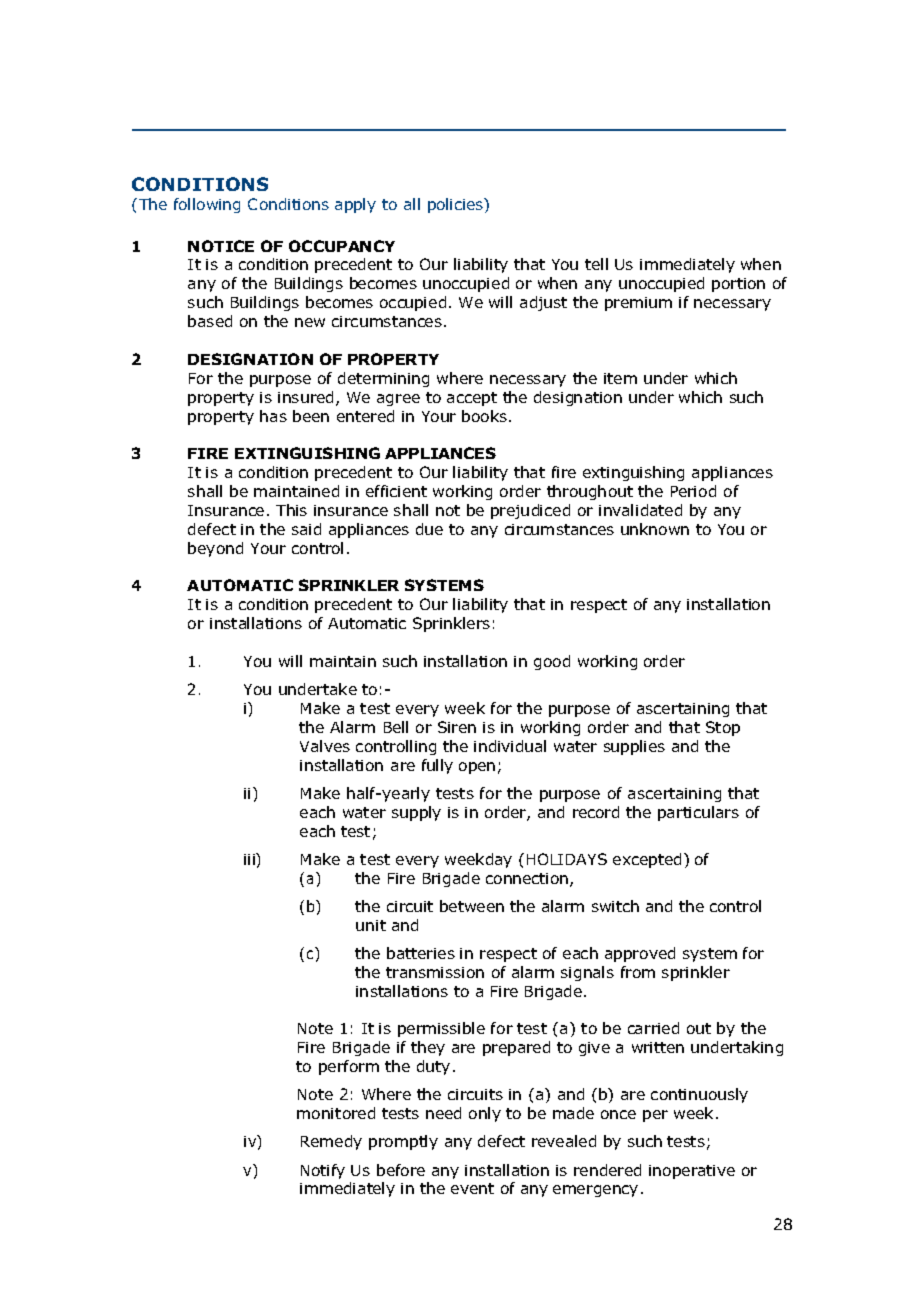  What do you see at coordinates (323, 1171) in the image?
I see `Notify` at bounding box center [323, 1171].
